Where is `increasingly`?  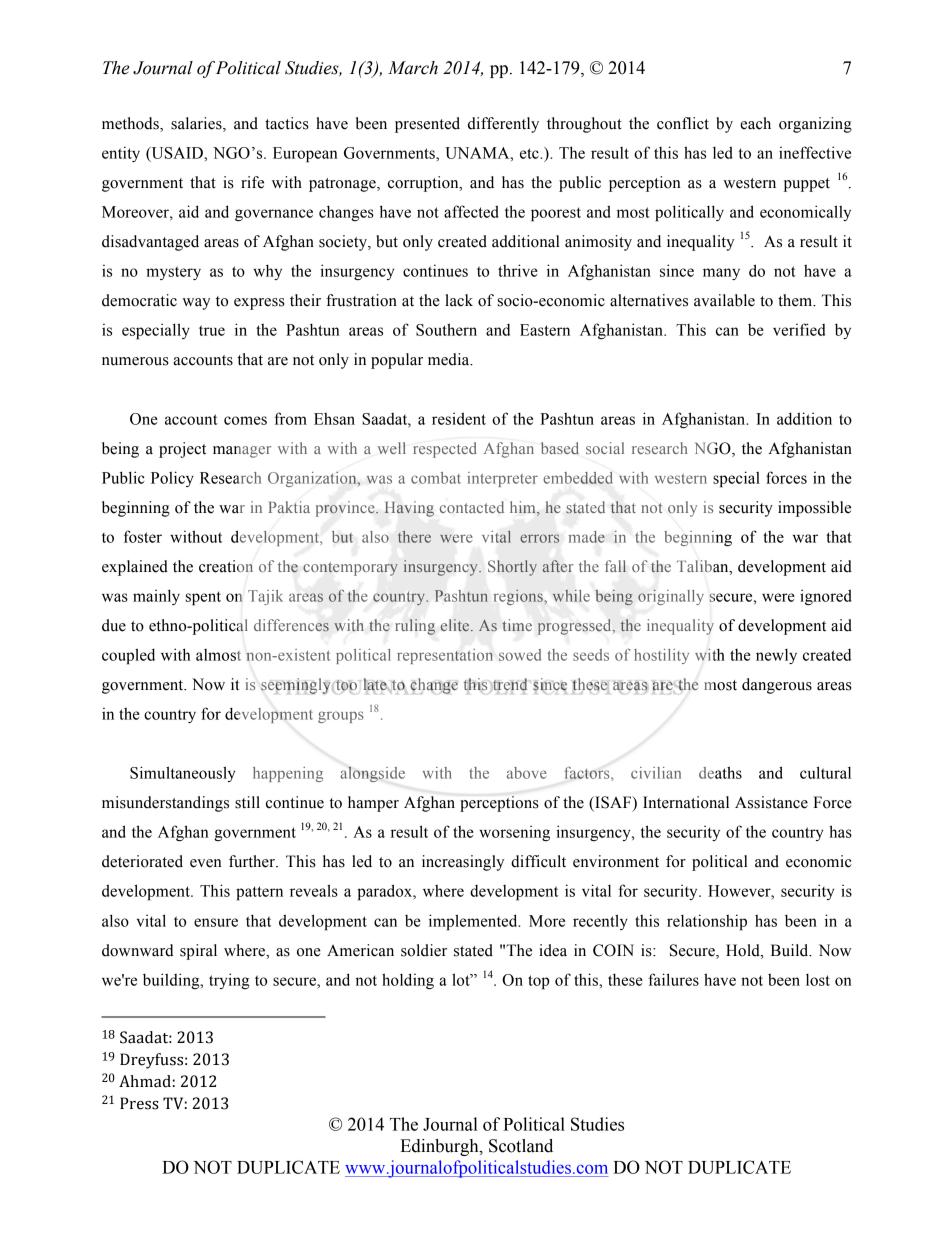 increasingly is located at coordinates (463, 863).
